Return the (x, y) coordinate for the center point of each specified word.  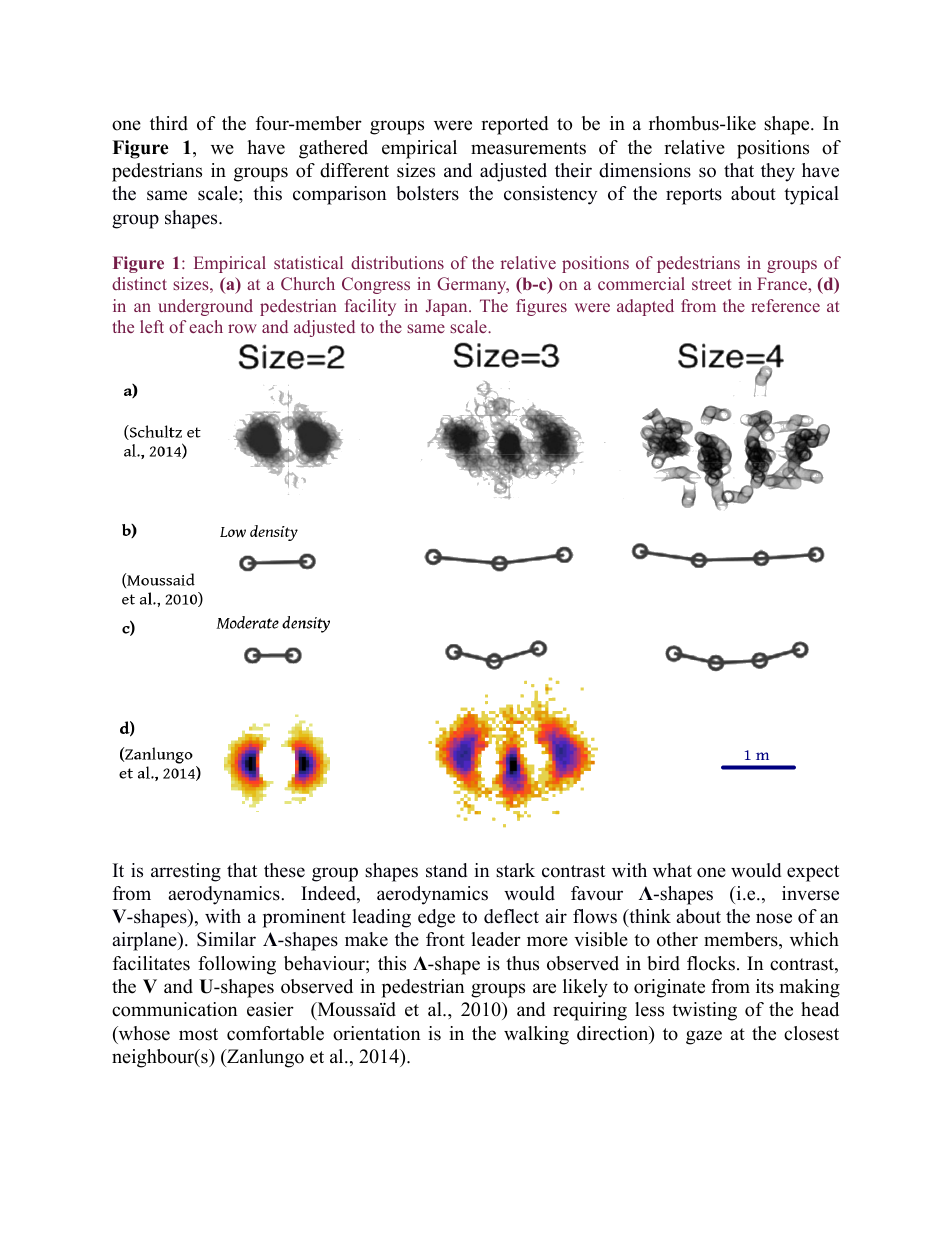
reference (785, 305)
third (169, 123)
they (778, 172)
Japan (448, 307)
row (242, 328)
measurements (528, 148)
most (198, 1034)
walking (536, 1035)
